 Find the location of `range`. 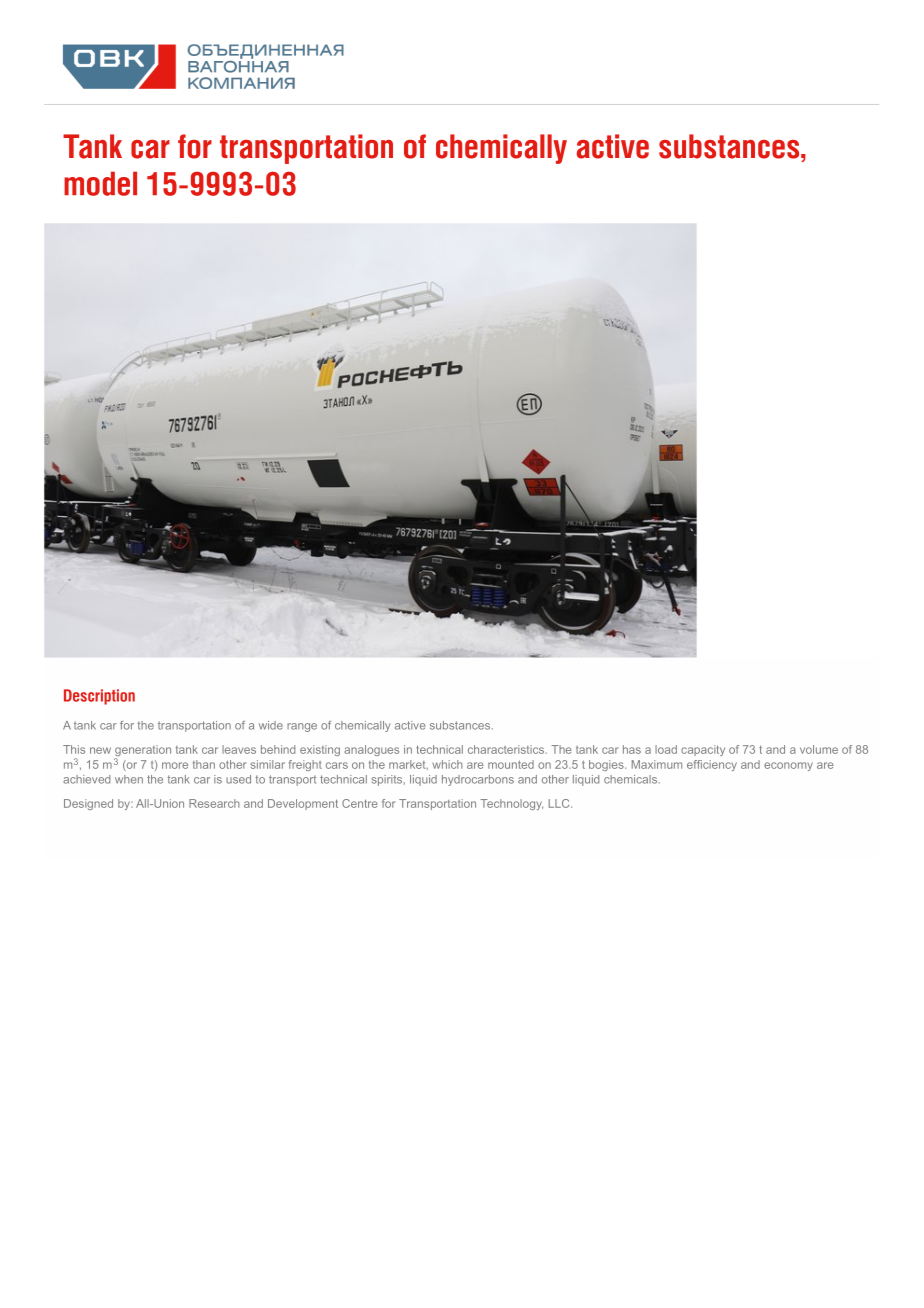

range is located at coordinates (302, 727).
